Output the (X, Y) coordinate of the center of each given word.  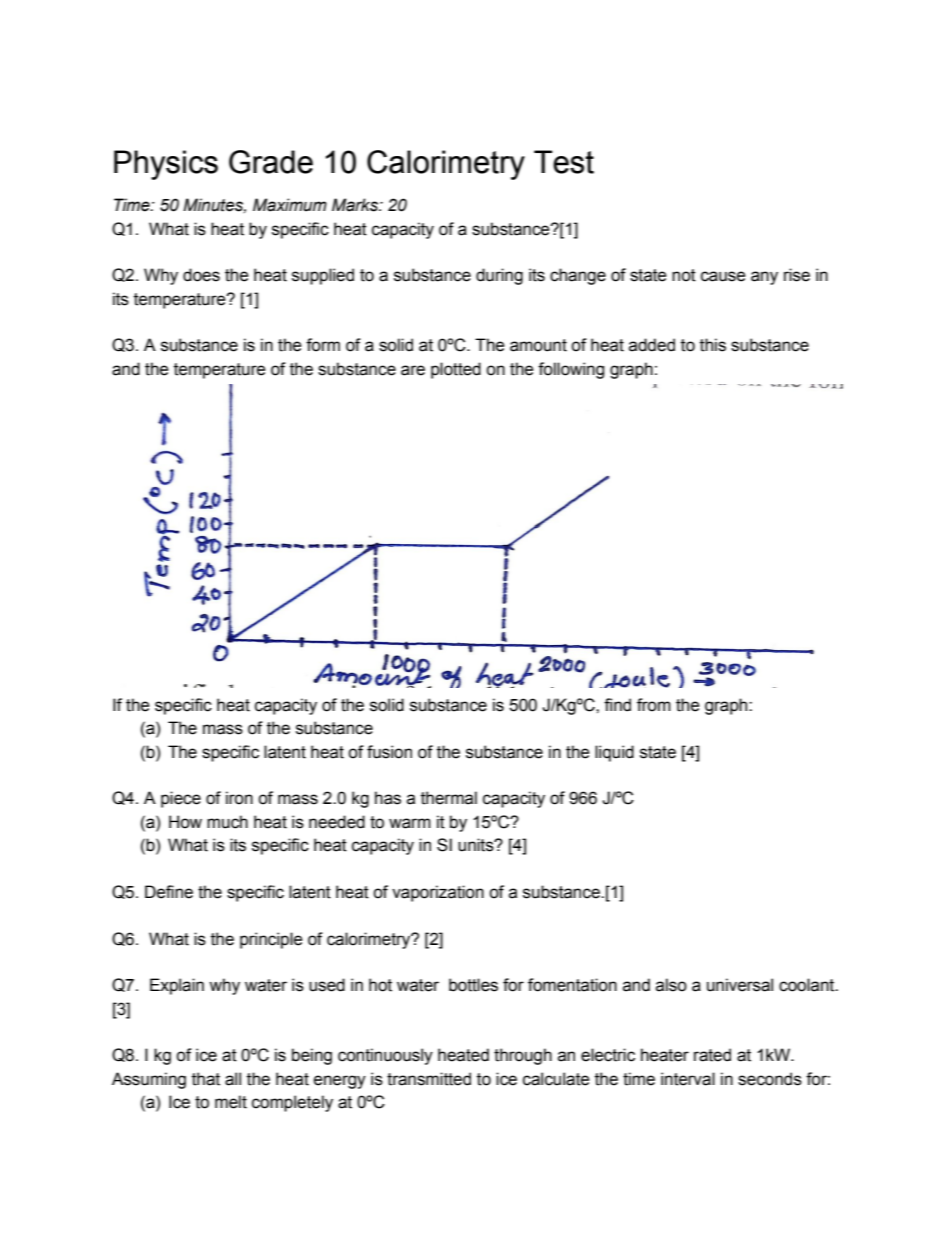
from (654, 705)
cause (723, 276)
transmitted (429, 1079)
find (617, 705)
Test (564, 162)
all (233, 1079)
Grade (271, 162)
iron (239, 798)
